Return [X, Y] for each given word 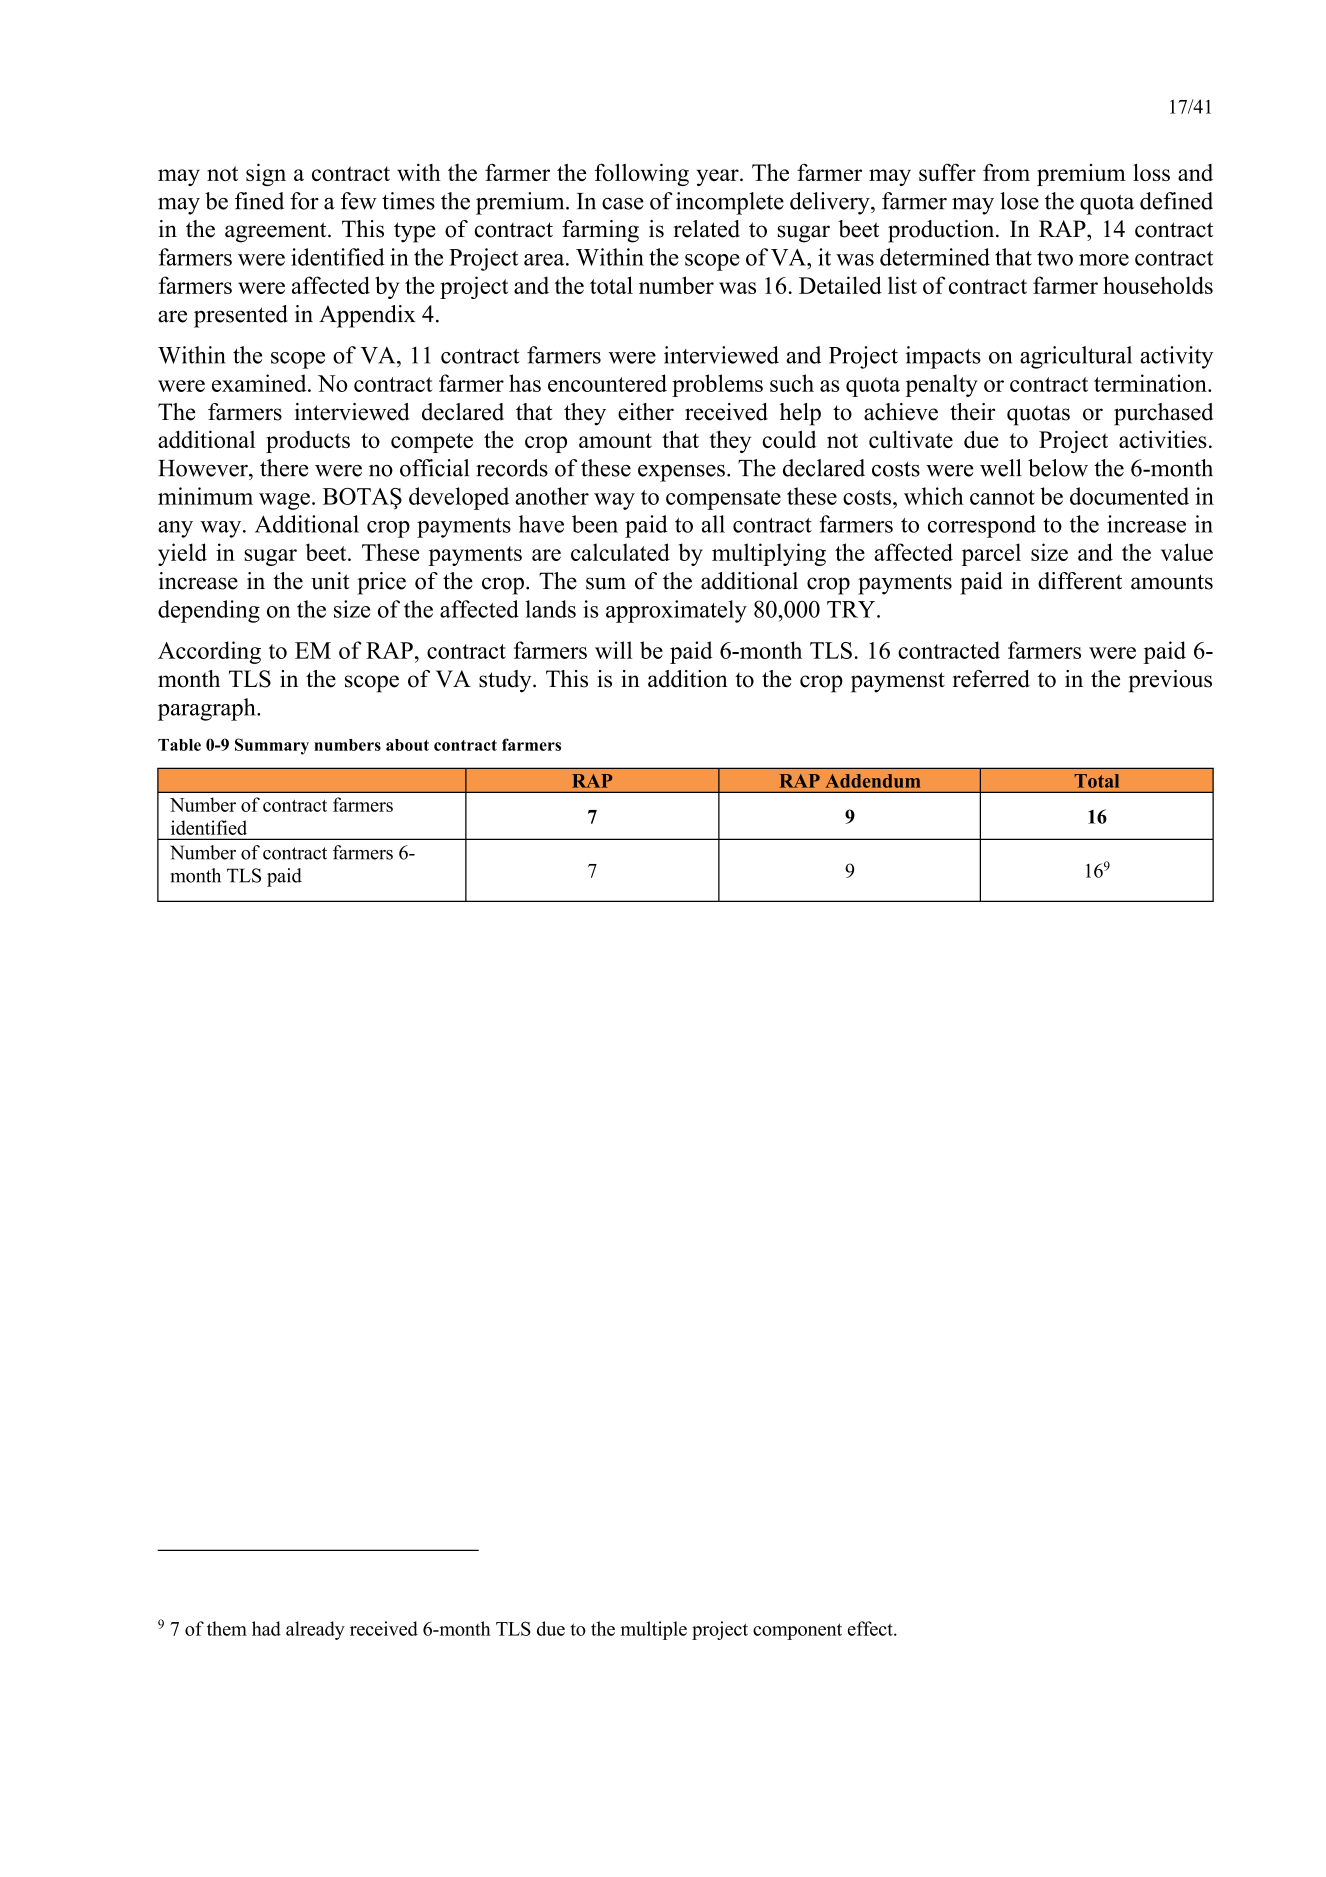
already [315, 1630]
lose [1019, 201]
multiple [654, 1630]
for [304, 201]
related [706, 229]
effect [871, 1628]
